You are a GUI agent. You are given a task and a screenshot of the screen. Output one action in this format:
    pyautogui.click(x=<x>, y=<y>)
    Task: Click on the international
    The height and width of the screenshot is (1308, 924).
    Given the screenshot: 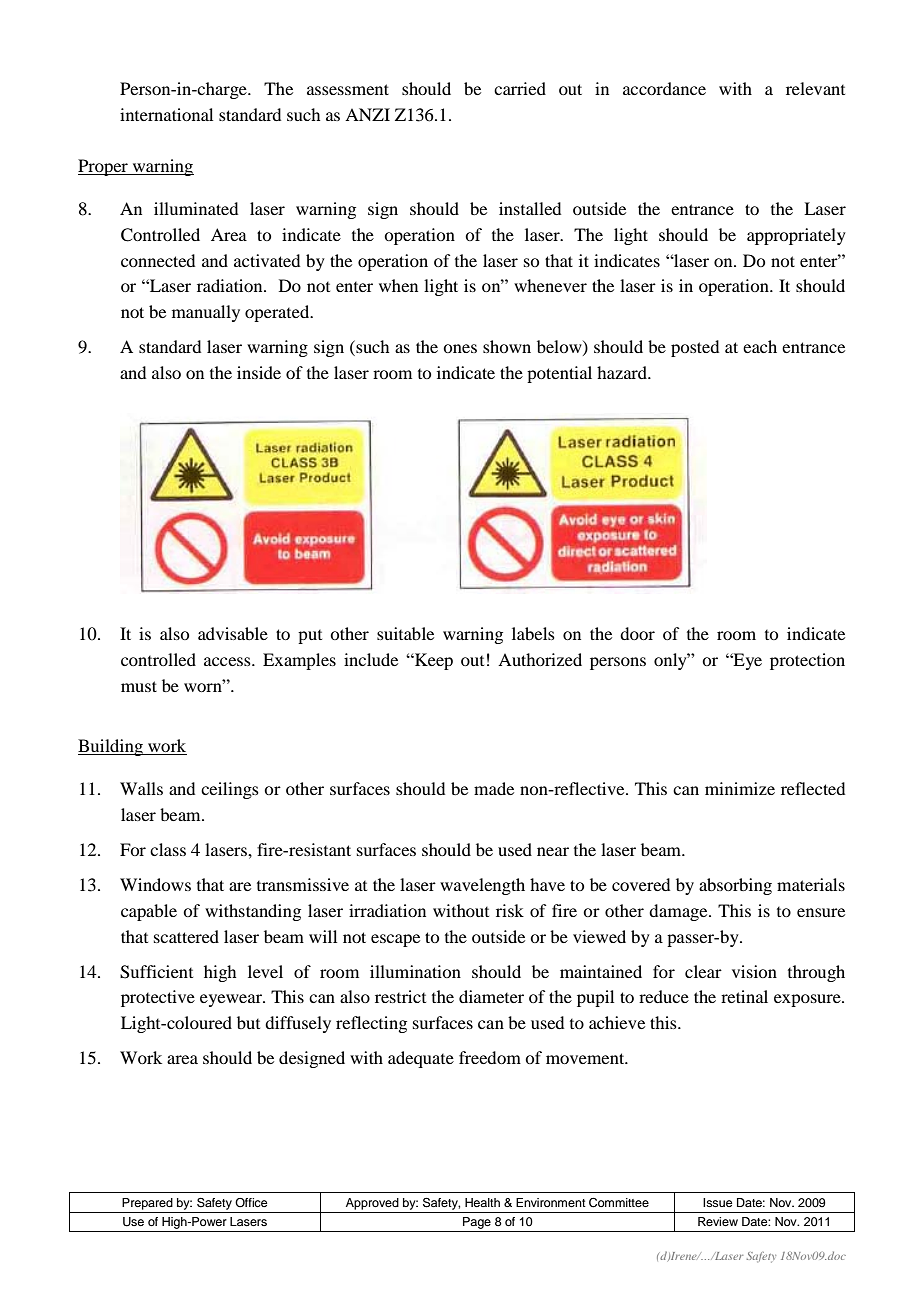 What is the action you would take?
    pyautogui.click(x=166, y=114)
